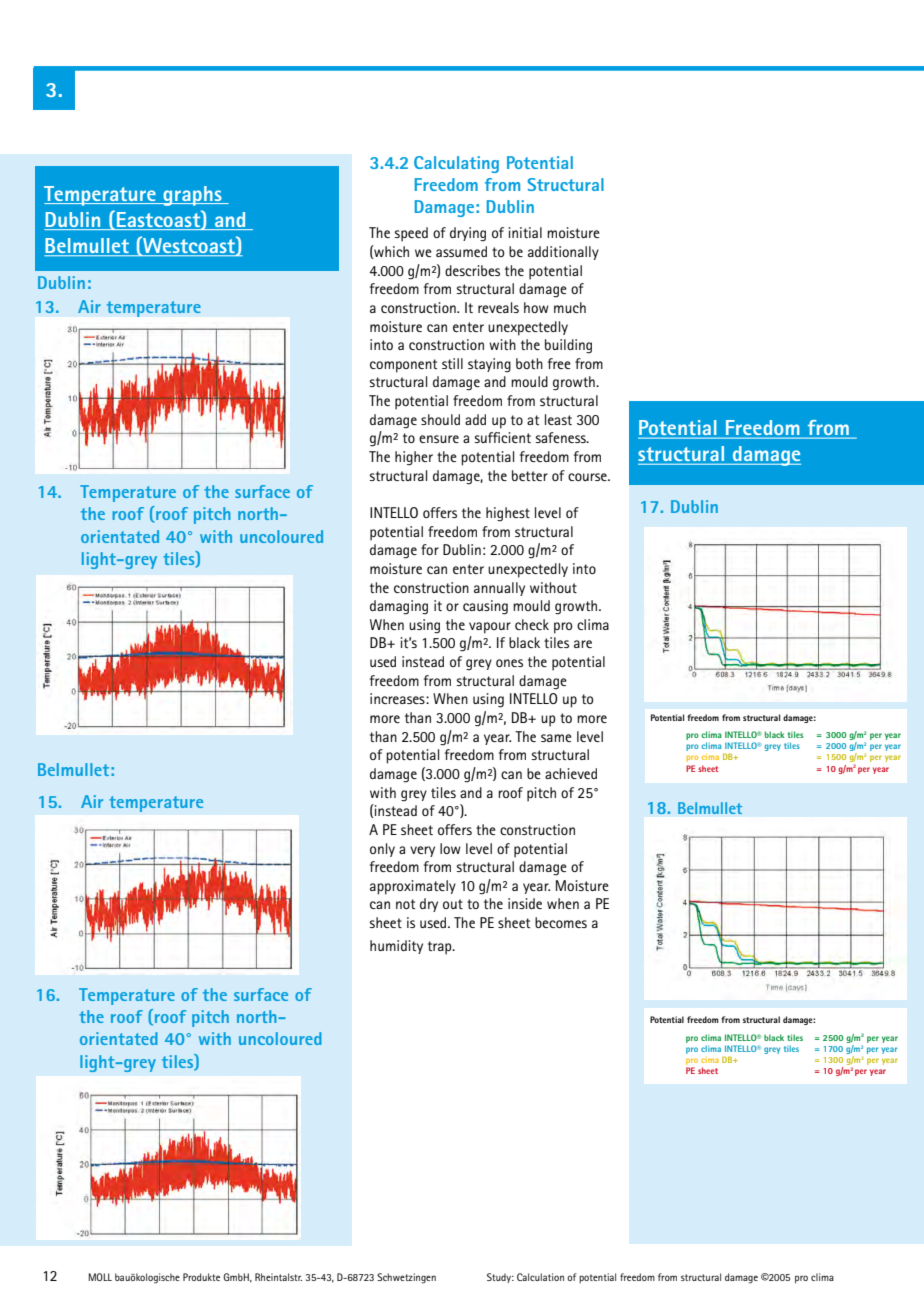  What do you see at coordinates (500, 1278) in the screenshot?
I see `Study` at bounding box center [500, 1278].
